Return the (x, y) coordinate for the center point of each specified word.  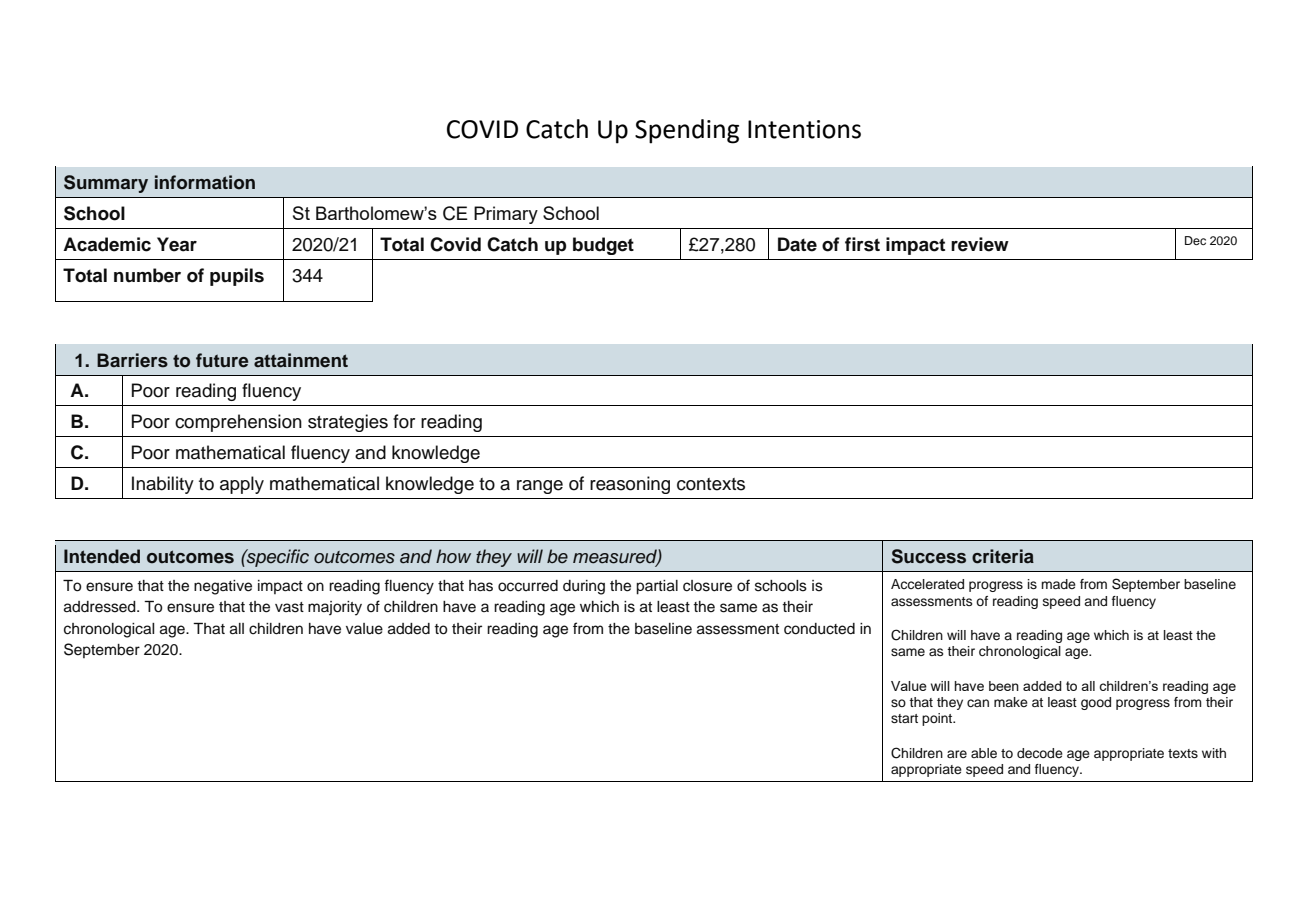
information (205, 182)
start (904, 718)
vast (289, 607)
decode (1040, 753)
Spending (687, 131)
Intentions (804, 129)
